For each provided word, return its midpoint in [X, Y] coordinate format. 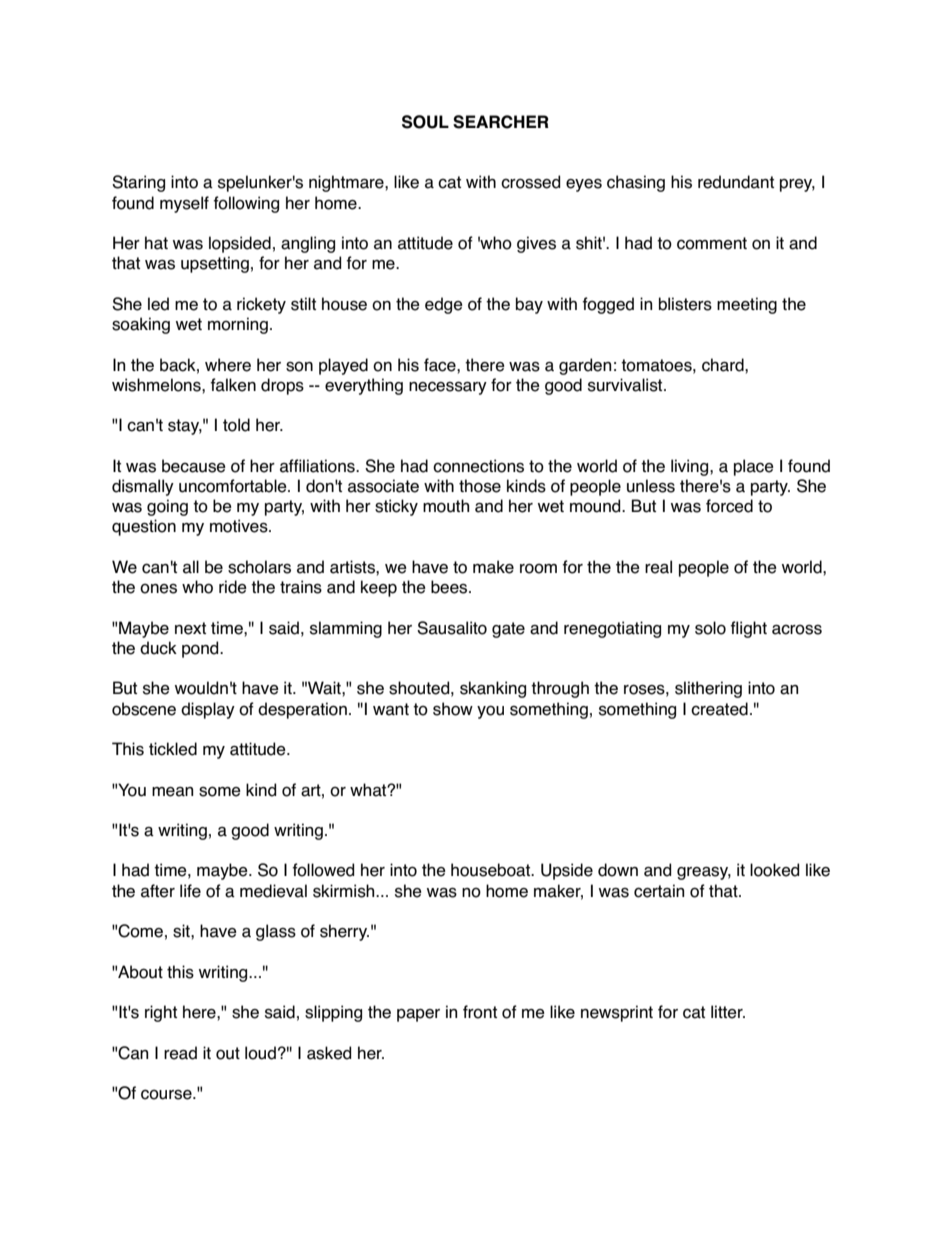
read [180, 1053]
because [194, 466]
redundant [736, 182]
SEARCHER [501, 122]
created [719, 709]
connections [478, 466]
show [453, 709]
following [246, 204]
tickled [173, 749]
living [691, 467]
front [480, 1012]
